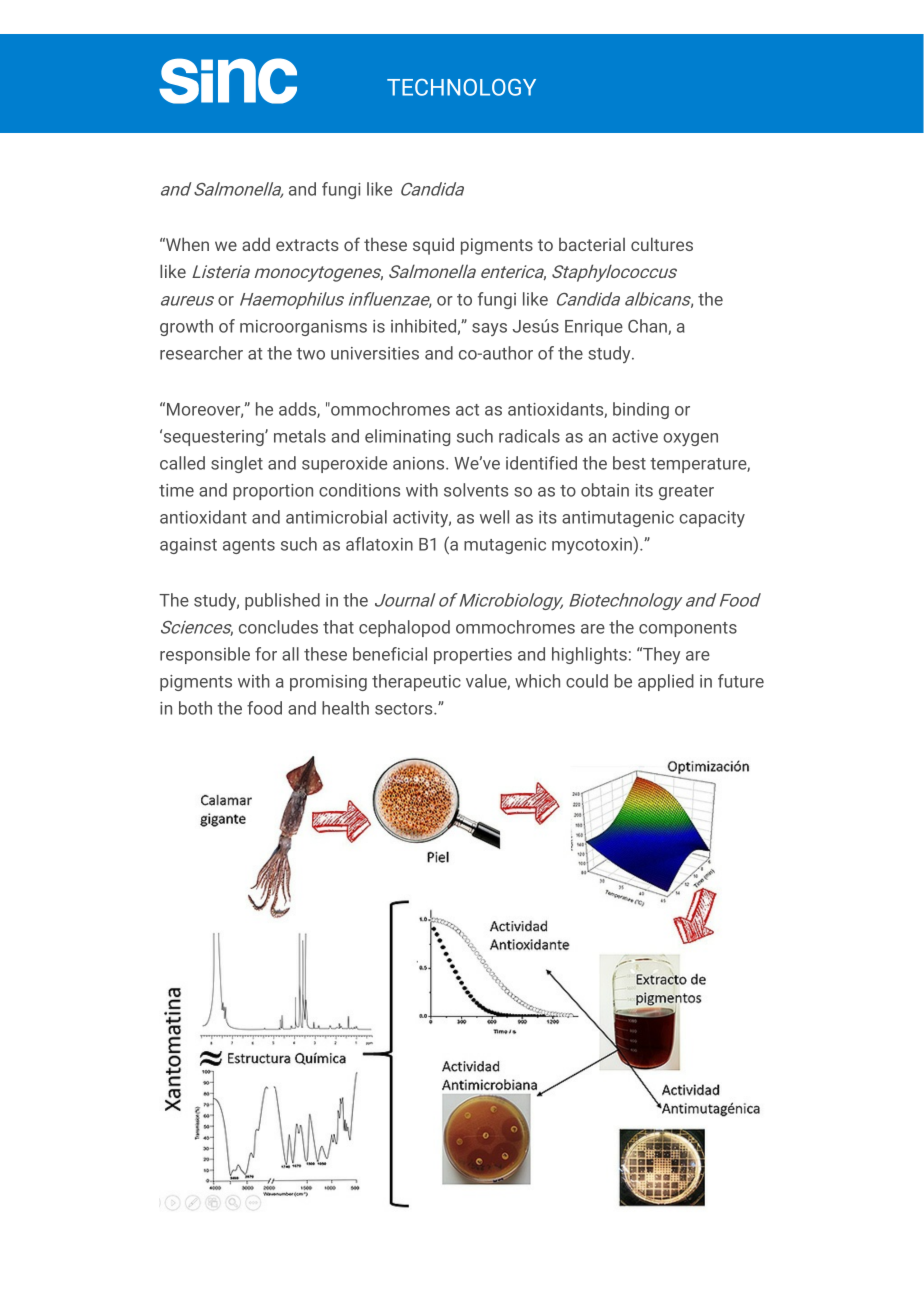 The height and width of the screenshot is (1308, 924). What do you see at coordinates (195, 708) in the screenshot?
I see `both` at bounding box center [195, 708].
